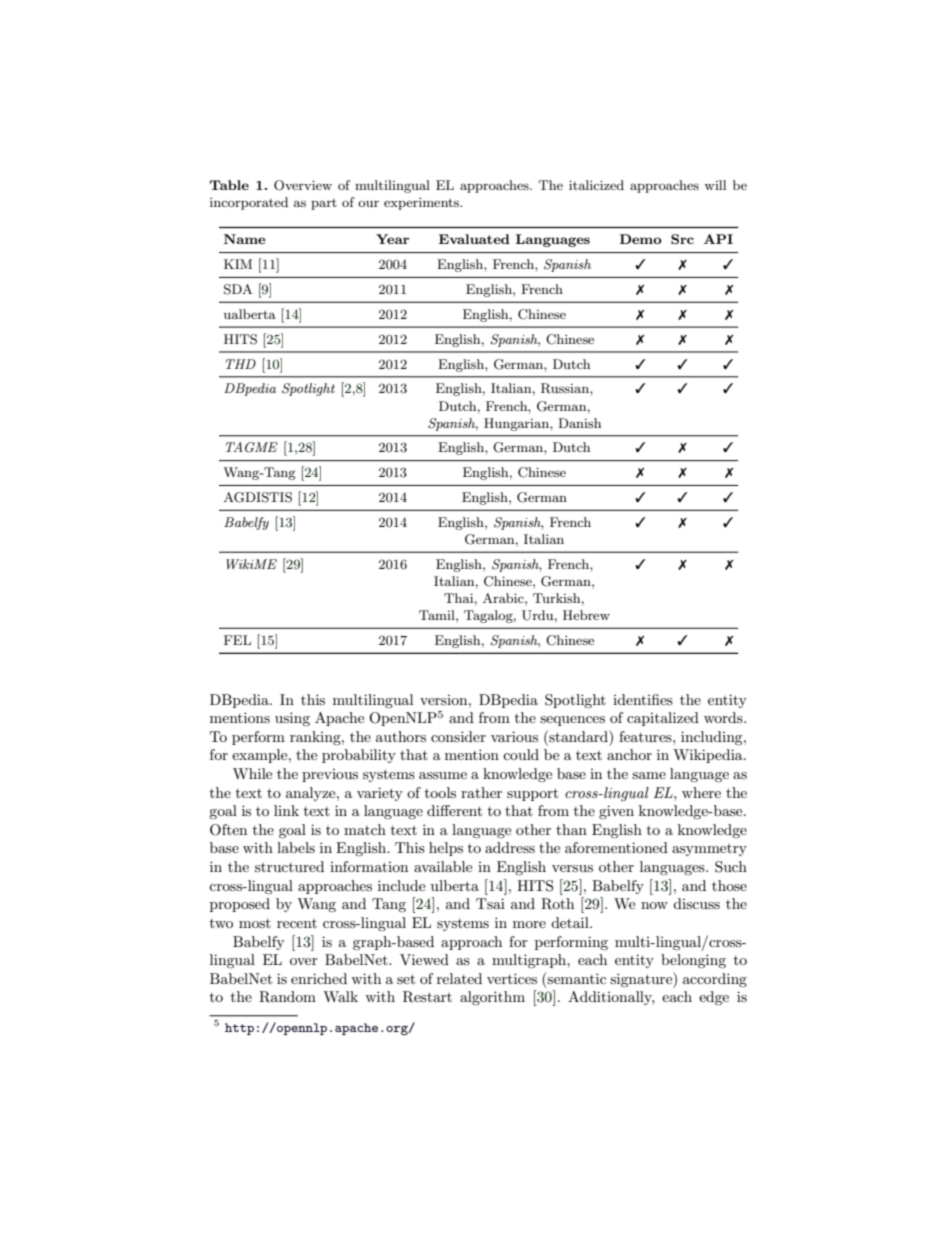 Image resolution: width=952 pixels, height=1233 pixels. Describe the element at coordinates (241, 364) in the image. I see `THD` at that location.
